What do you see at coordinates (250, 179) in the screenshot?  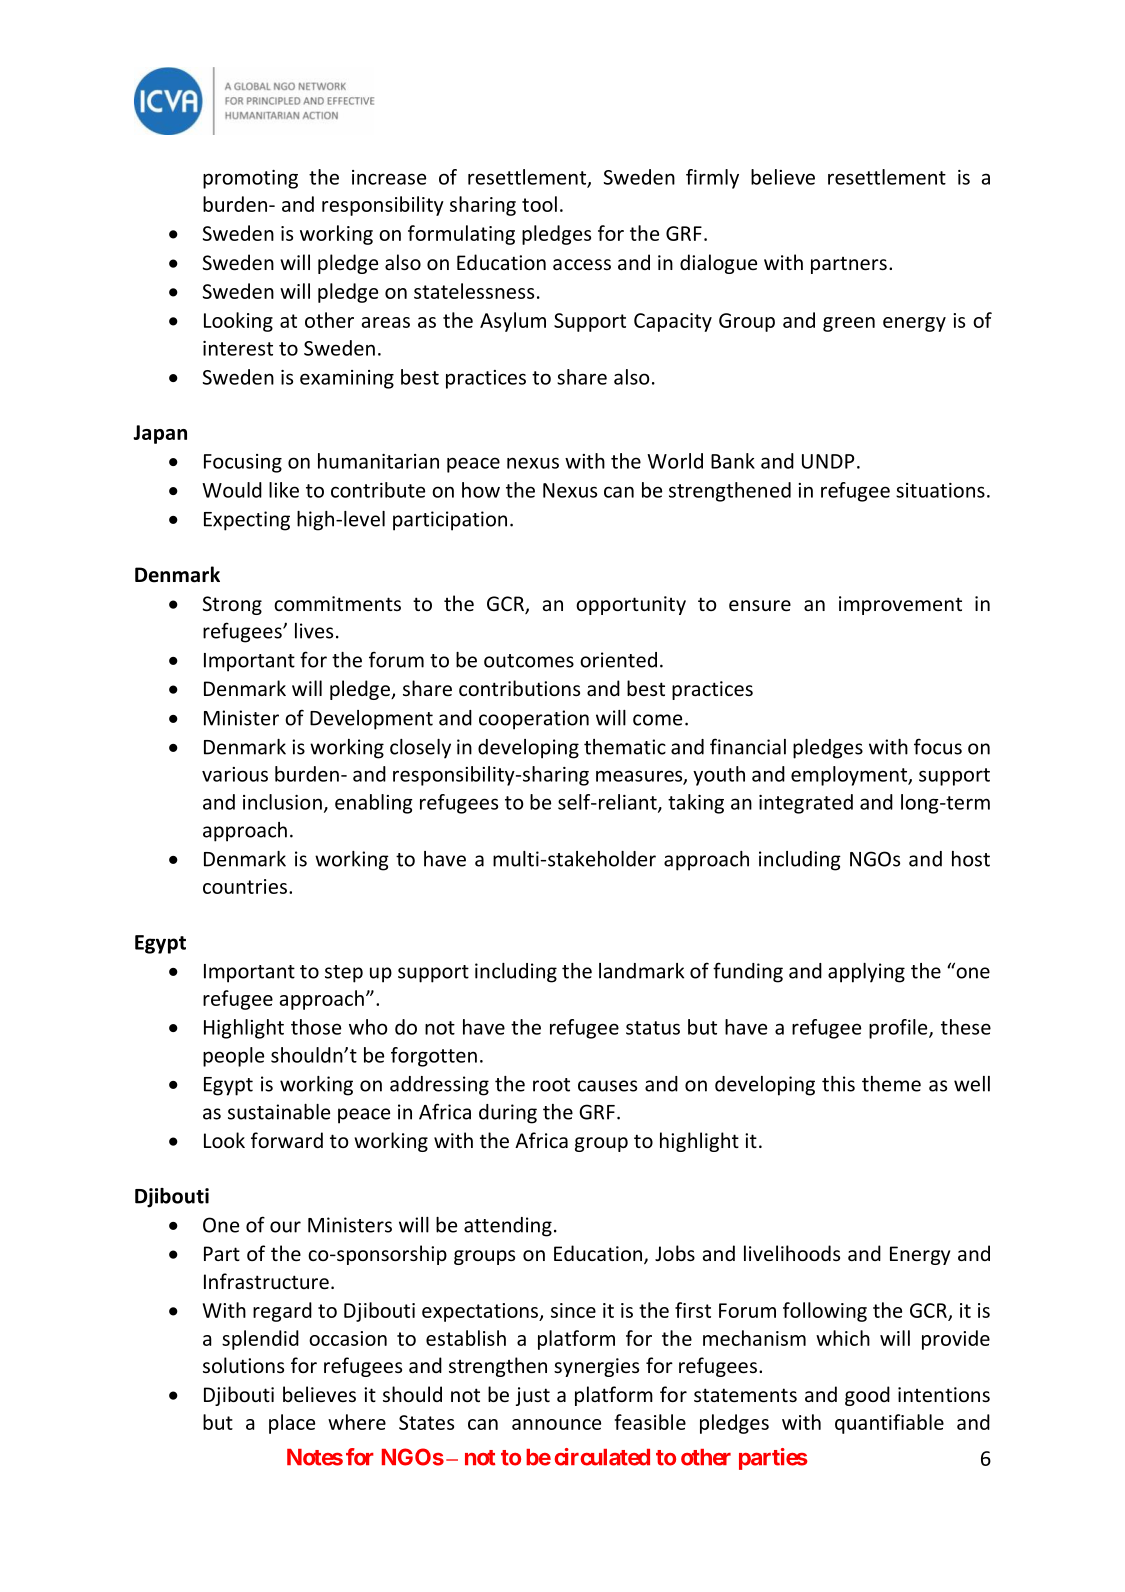 I see `promoting` at bounding box center [250, 179].
